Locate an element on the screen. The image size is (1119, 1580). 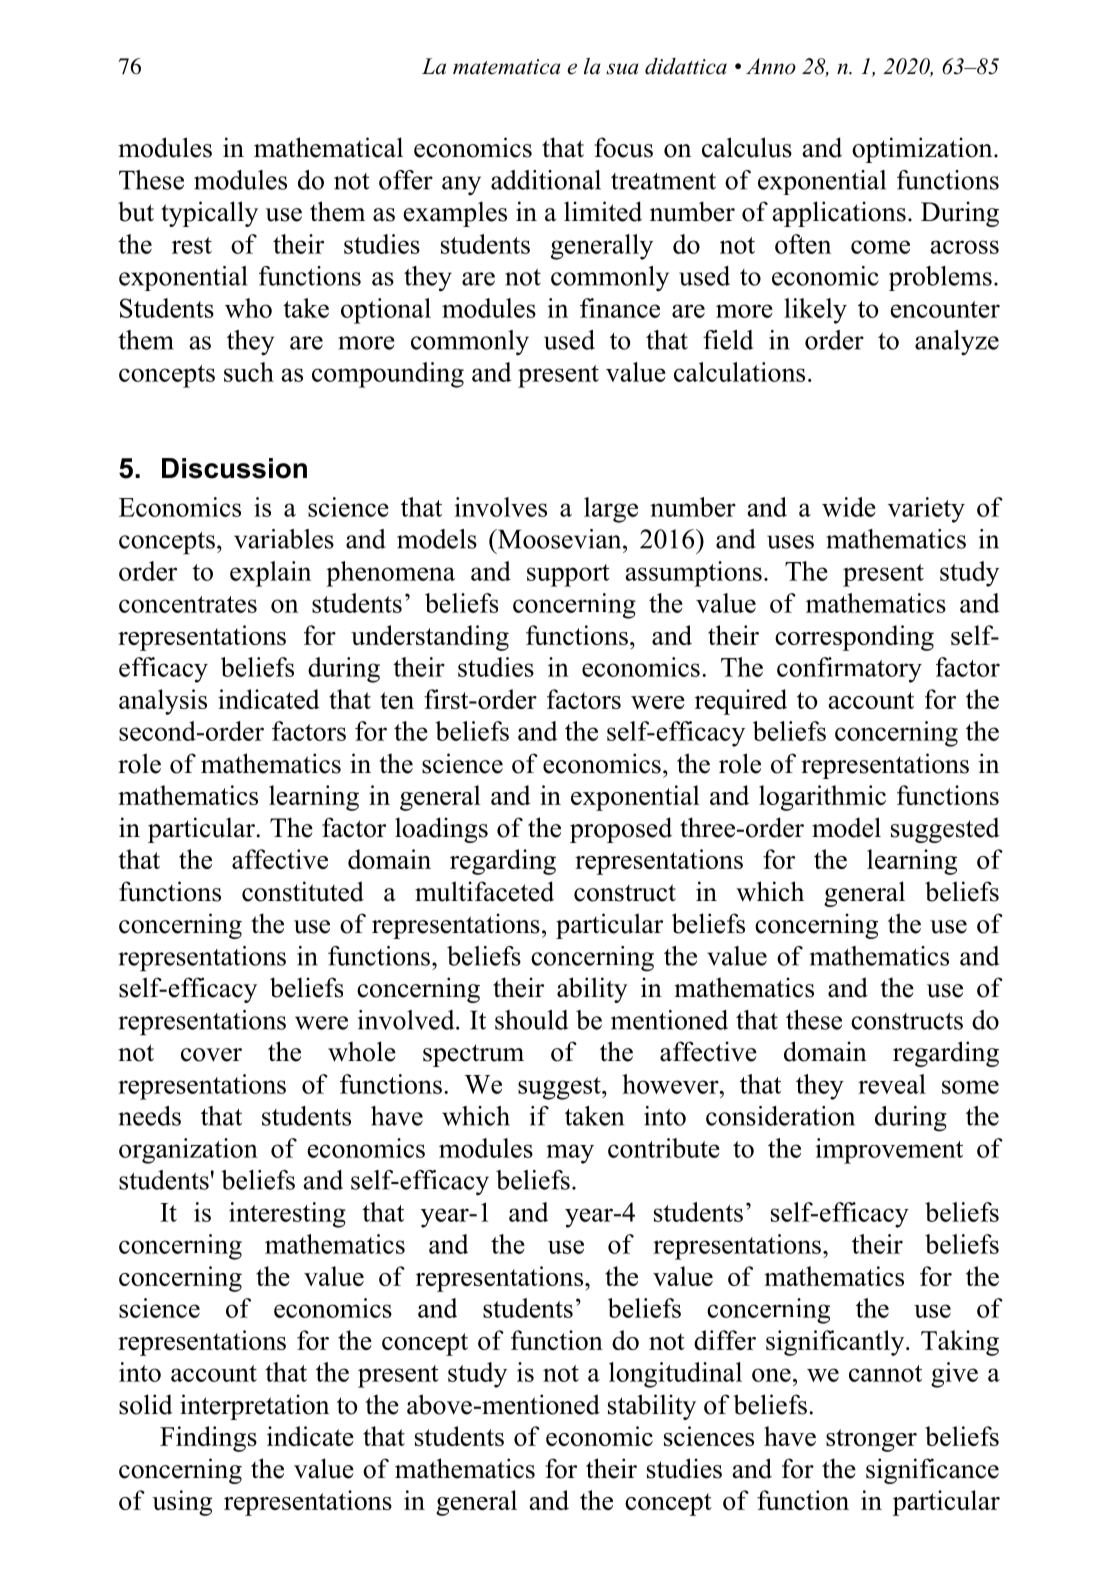
Discussion is located at coordinates (234, 468).
